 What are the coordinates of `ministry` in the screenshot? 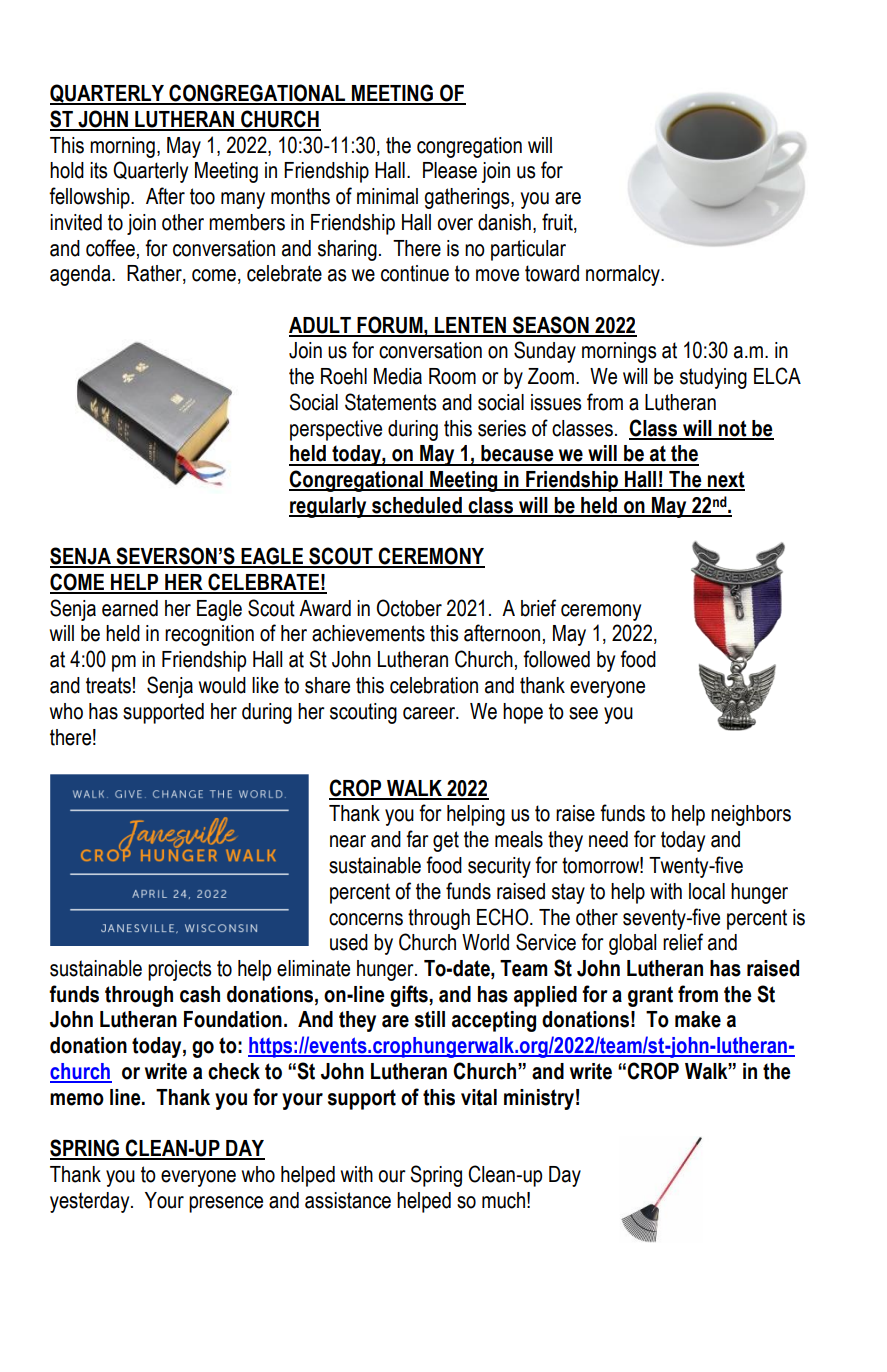 It's located at (539, 1099).
